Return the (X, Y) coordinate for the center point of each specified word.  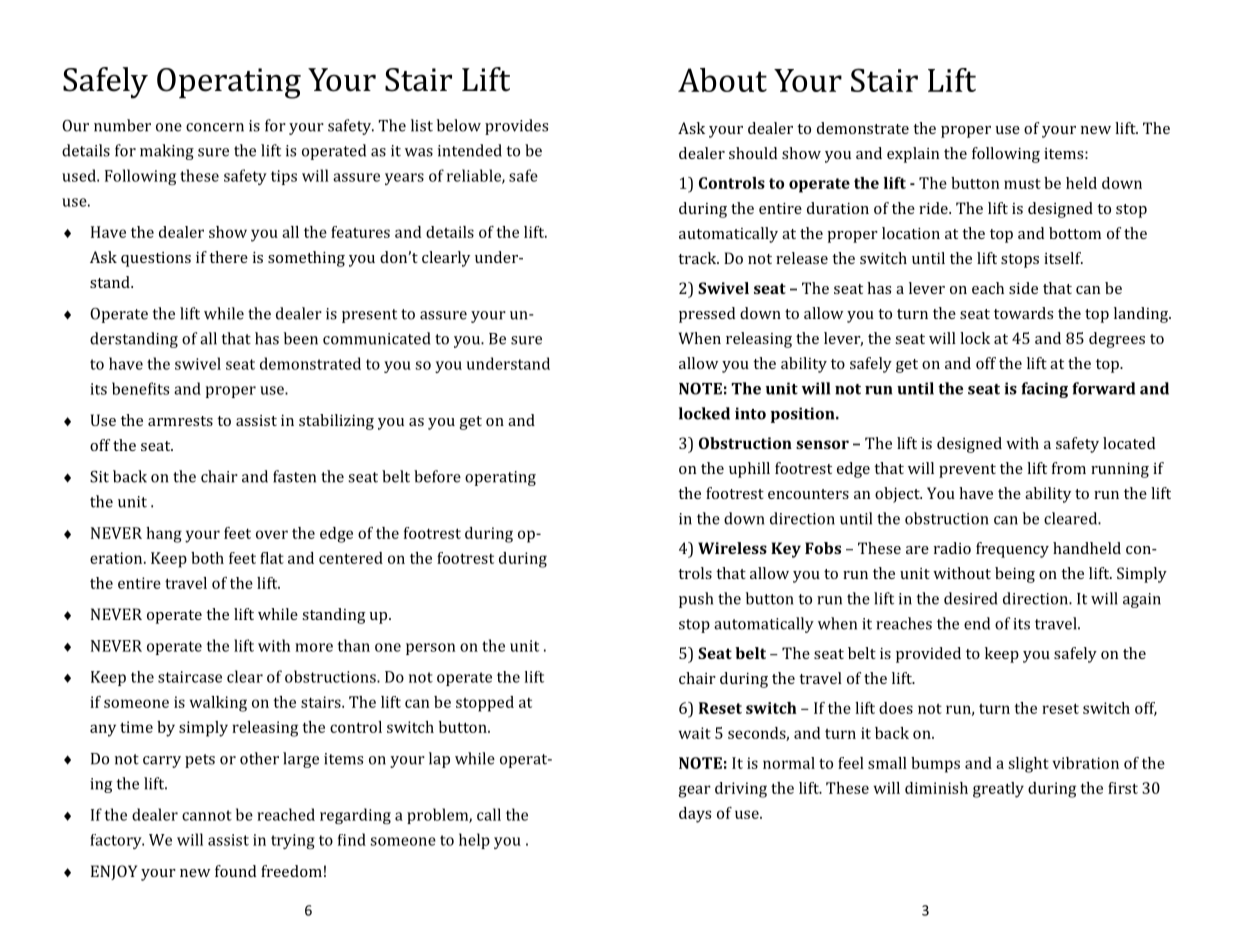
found (235, 871)
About (722, 80)
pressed (707, 315)
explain (913, 155)
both (207, 558)
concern (215, 127)
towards (1023, 313)
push (696, 600)
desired (970, 598)
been (301, 338)
